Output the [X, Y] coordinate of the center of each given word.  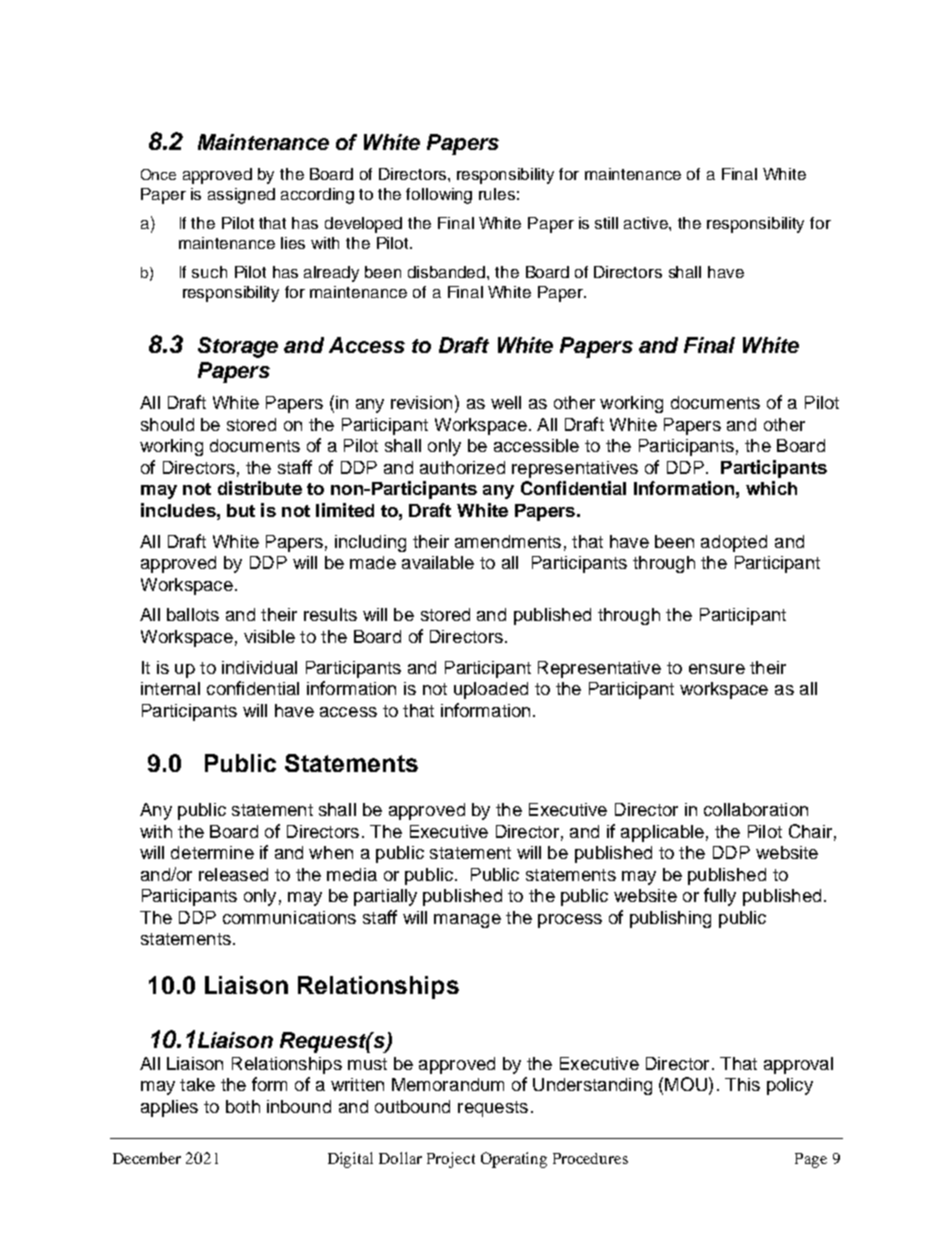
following [439, 196]
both [243, 1106]
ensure [717, 669]
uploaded [491, 690]
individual [259, 667]
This [742, 1084]
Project [451, 1160]
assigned [241, 196]
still [606, 223]
